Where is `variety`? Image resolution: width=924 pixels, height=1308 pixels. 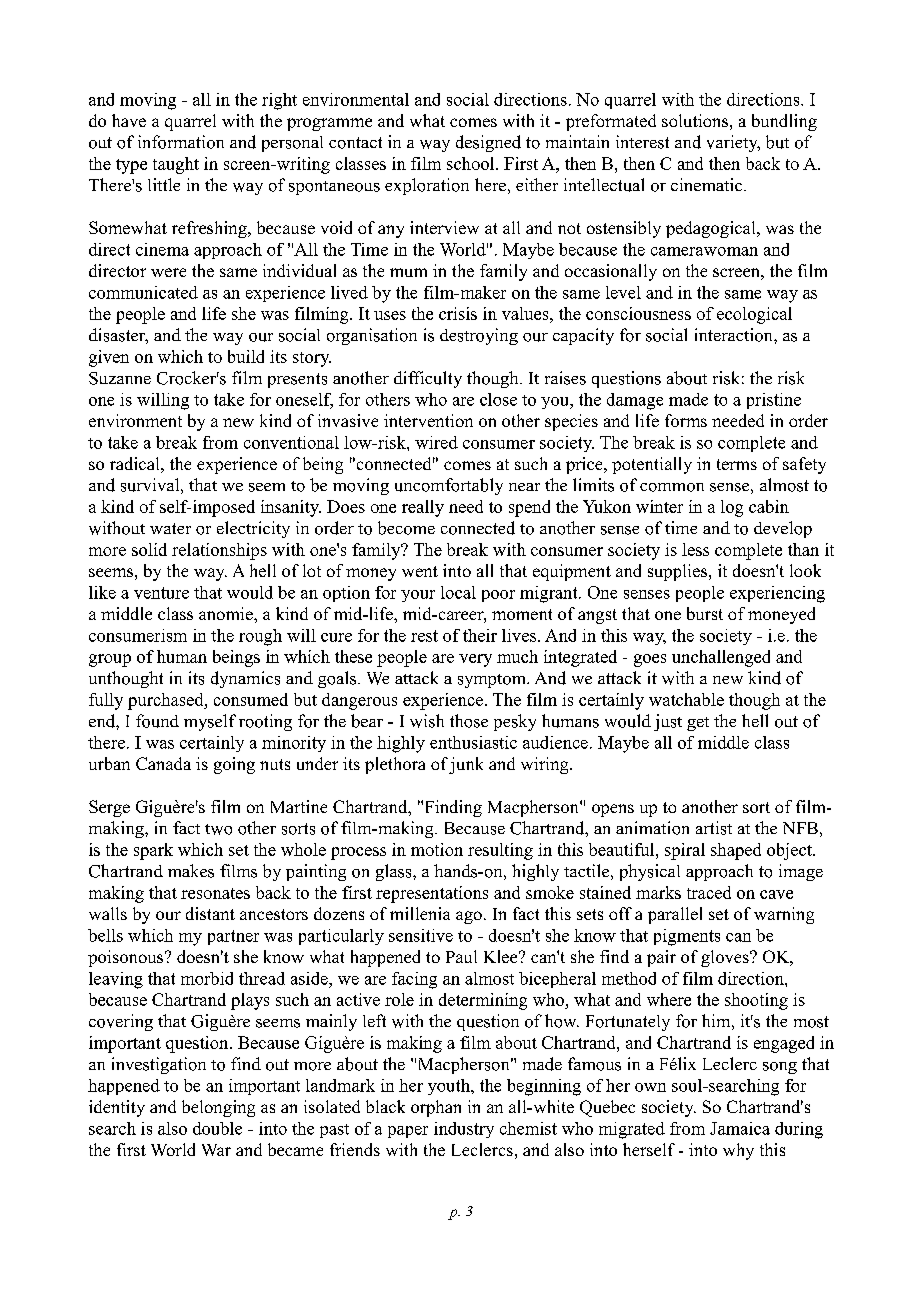 variety is located at coordinates (733, 143).
